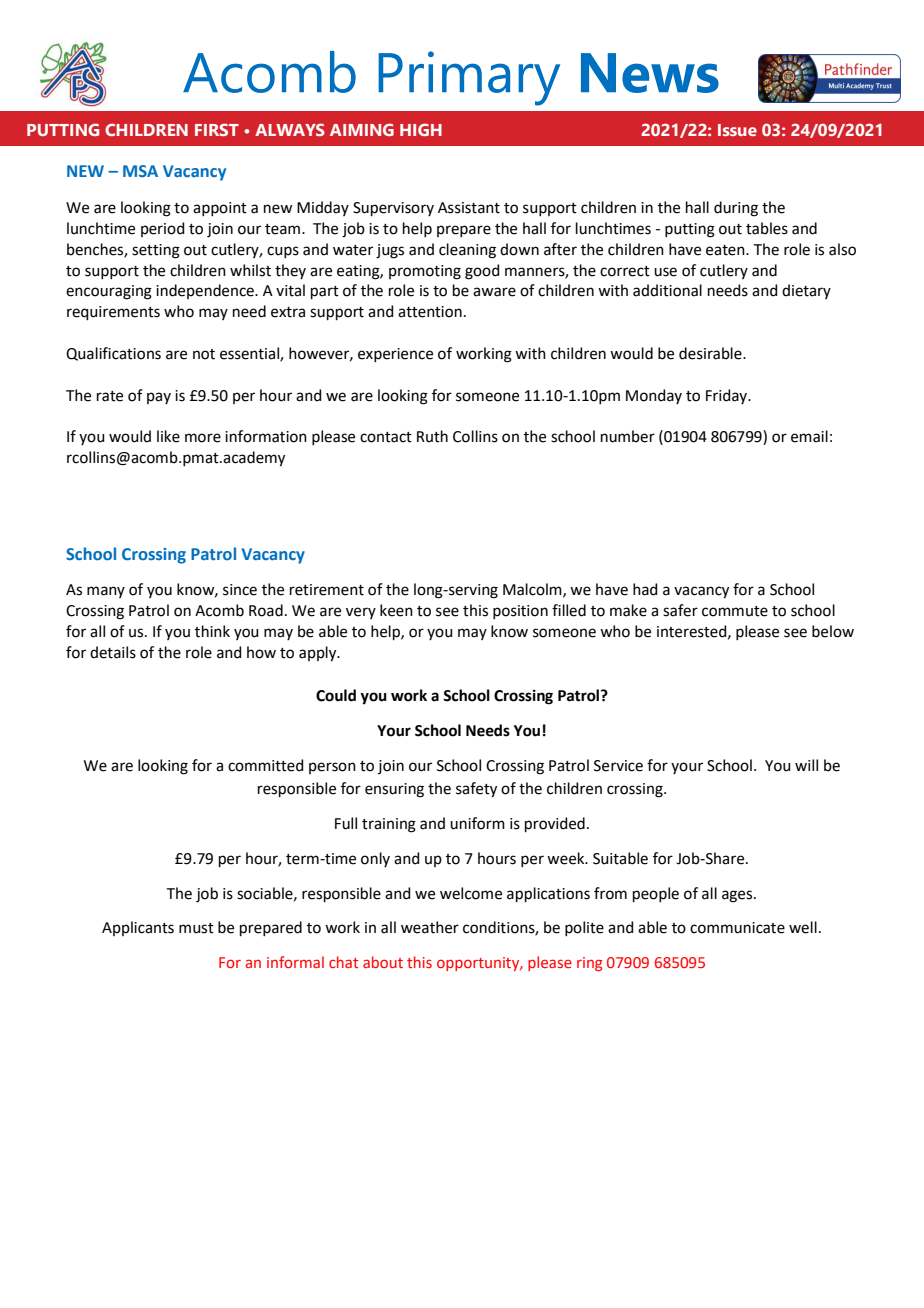  Describe the element at coordinates (212, 631) in the screenshot. I see `think` at that location.
